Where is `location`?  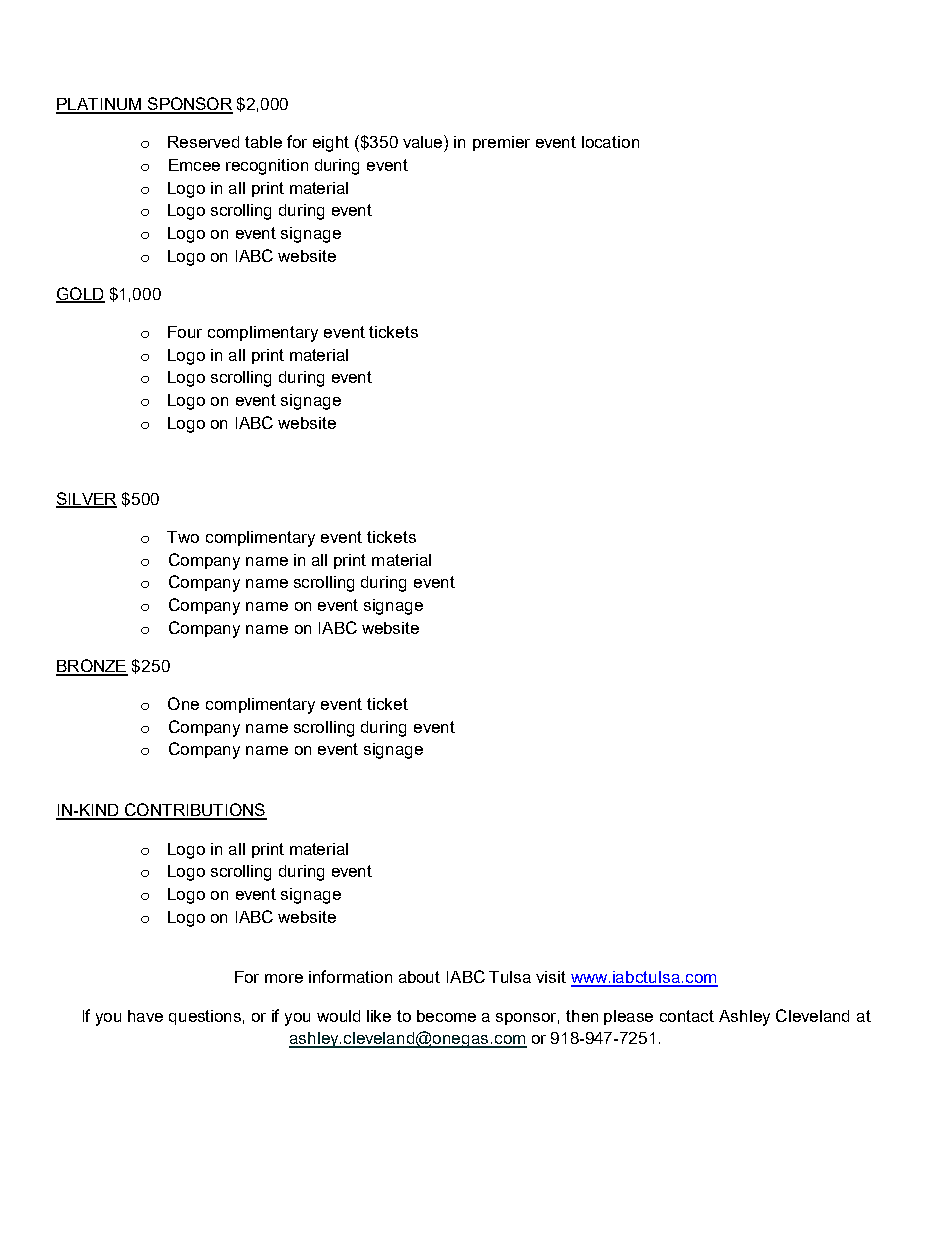 location is located at coordinates (610, 142).
